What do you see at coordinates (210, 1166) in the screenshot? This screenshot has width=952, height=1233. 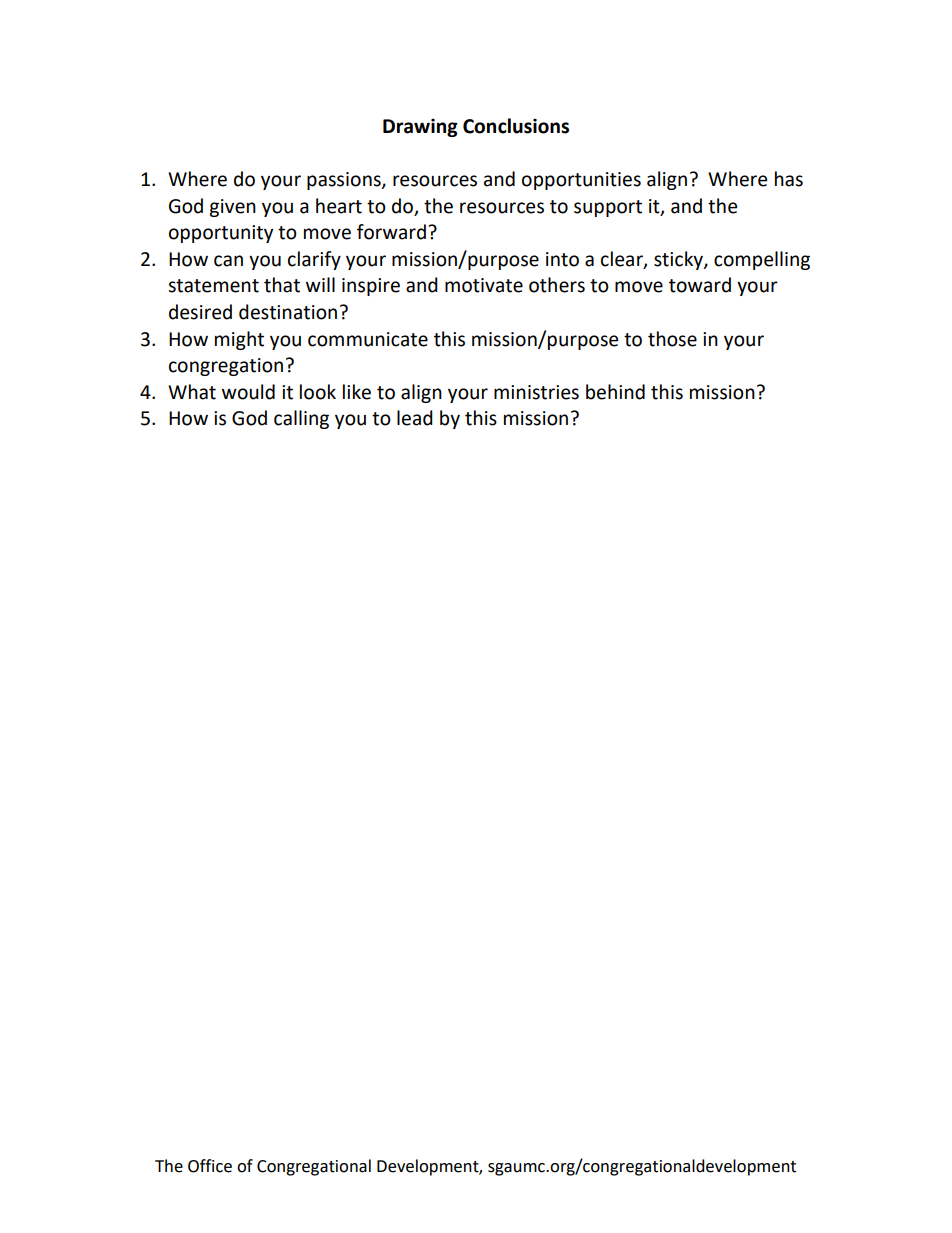 I see `Office` at bounding box center [210, 1166].
